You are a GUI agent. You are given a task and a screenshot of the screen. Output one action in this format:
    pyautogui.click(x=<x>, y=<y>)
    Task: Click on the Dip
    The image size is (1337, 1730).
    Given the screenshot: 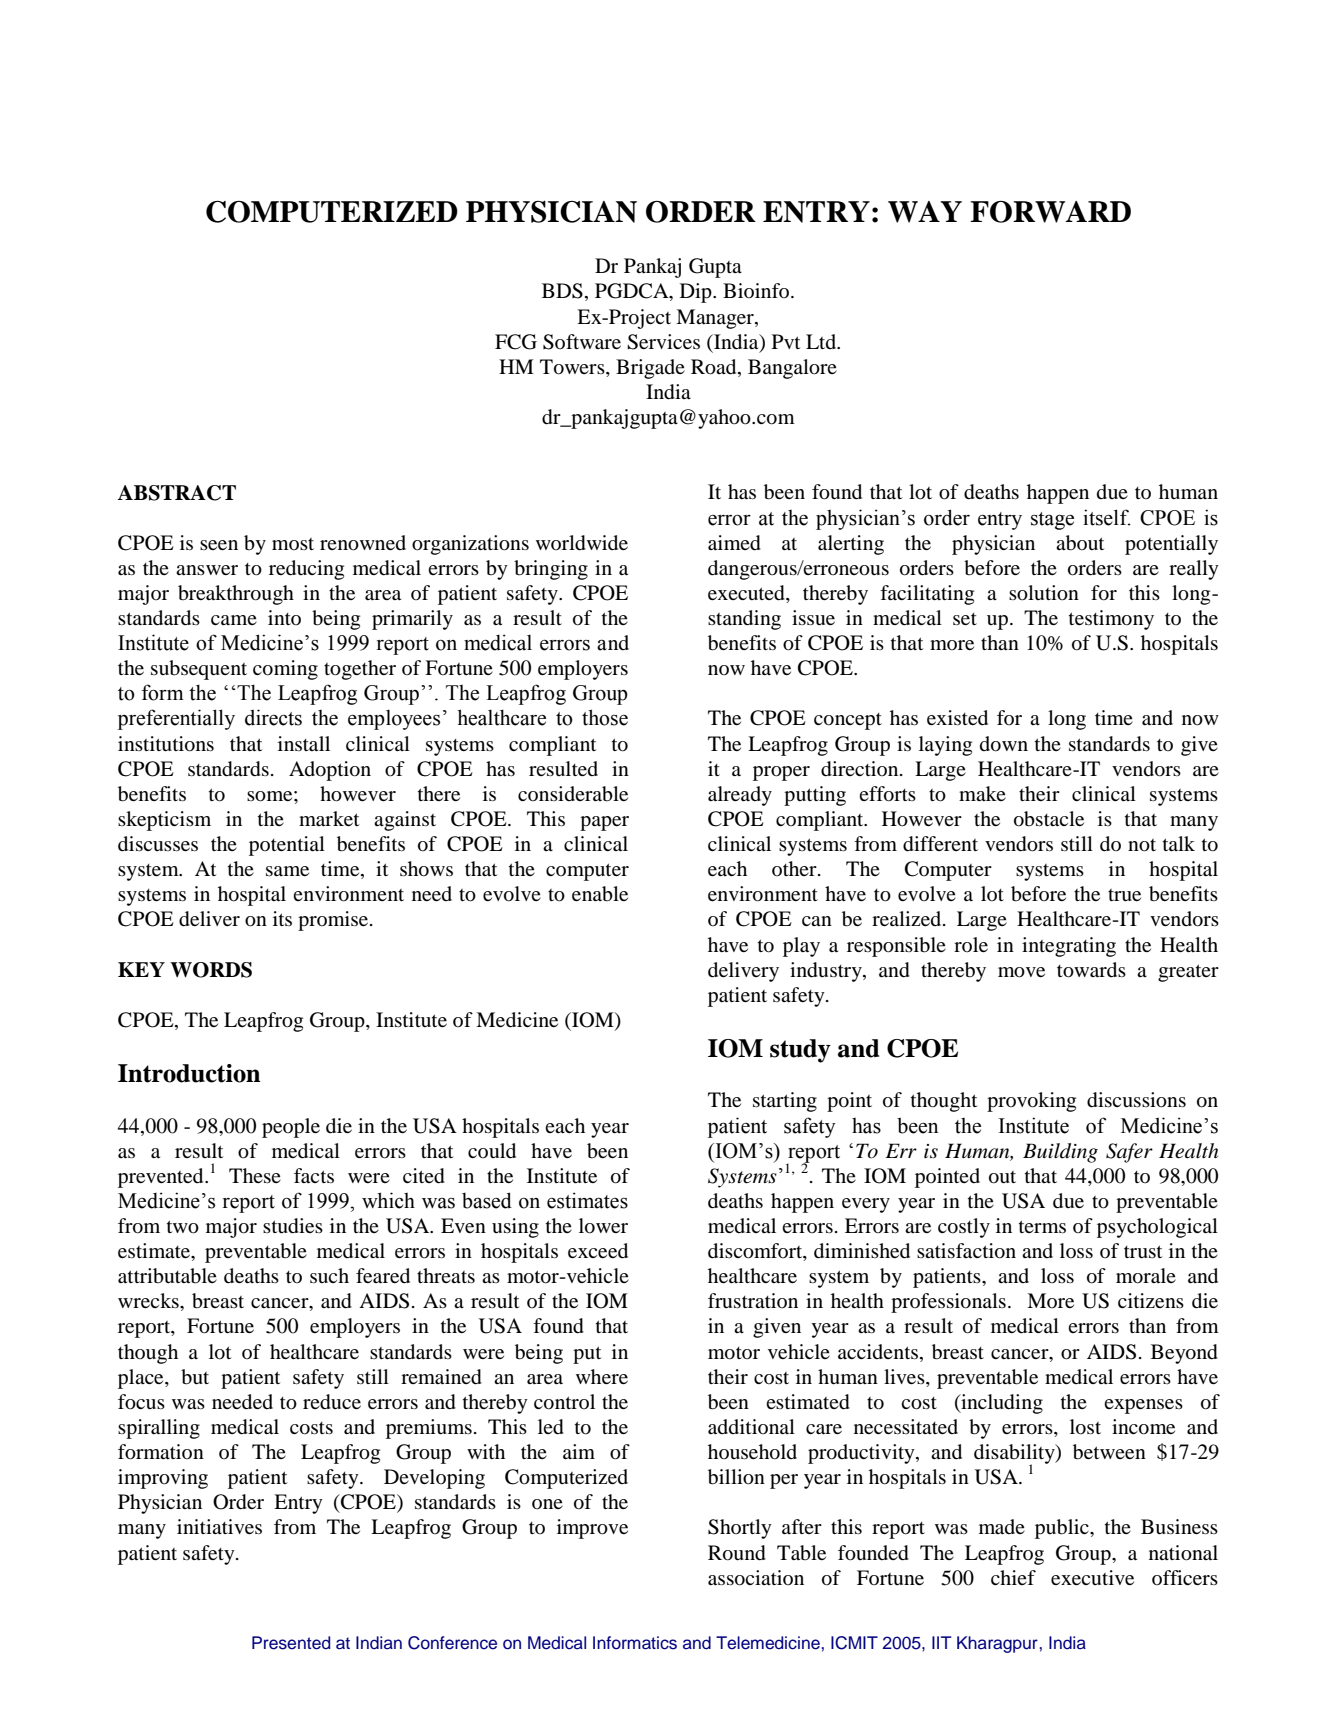 What is the action you would take?
    pyautogui.click(x=697, y=293)
